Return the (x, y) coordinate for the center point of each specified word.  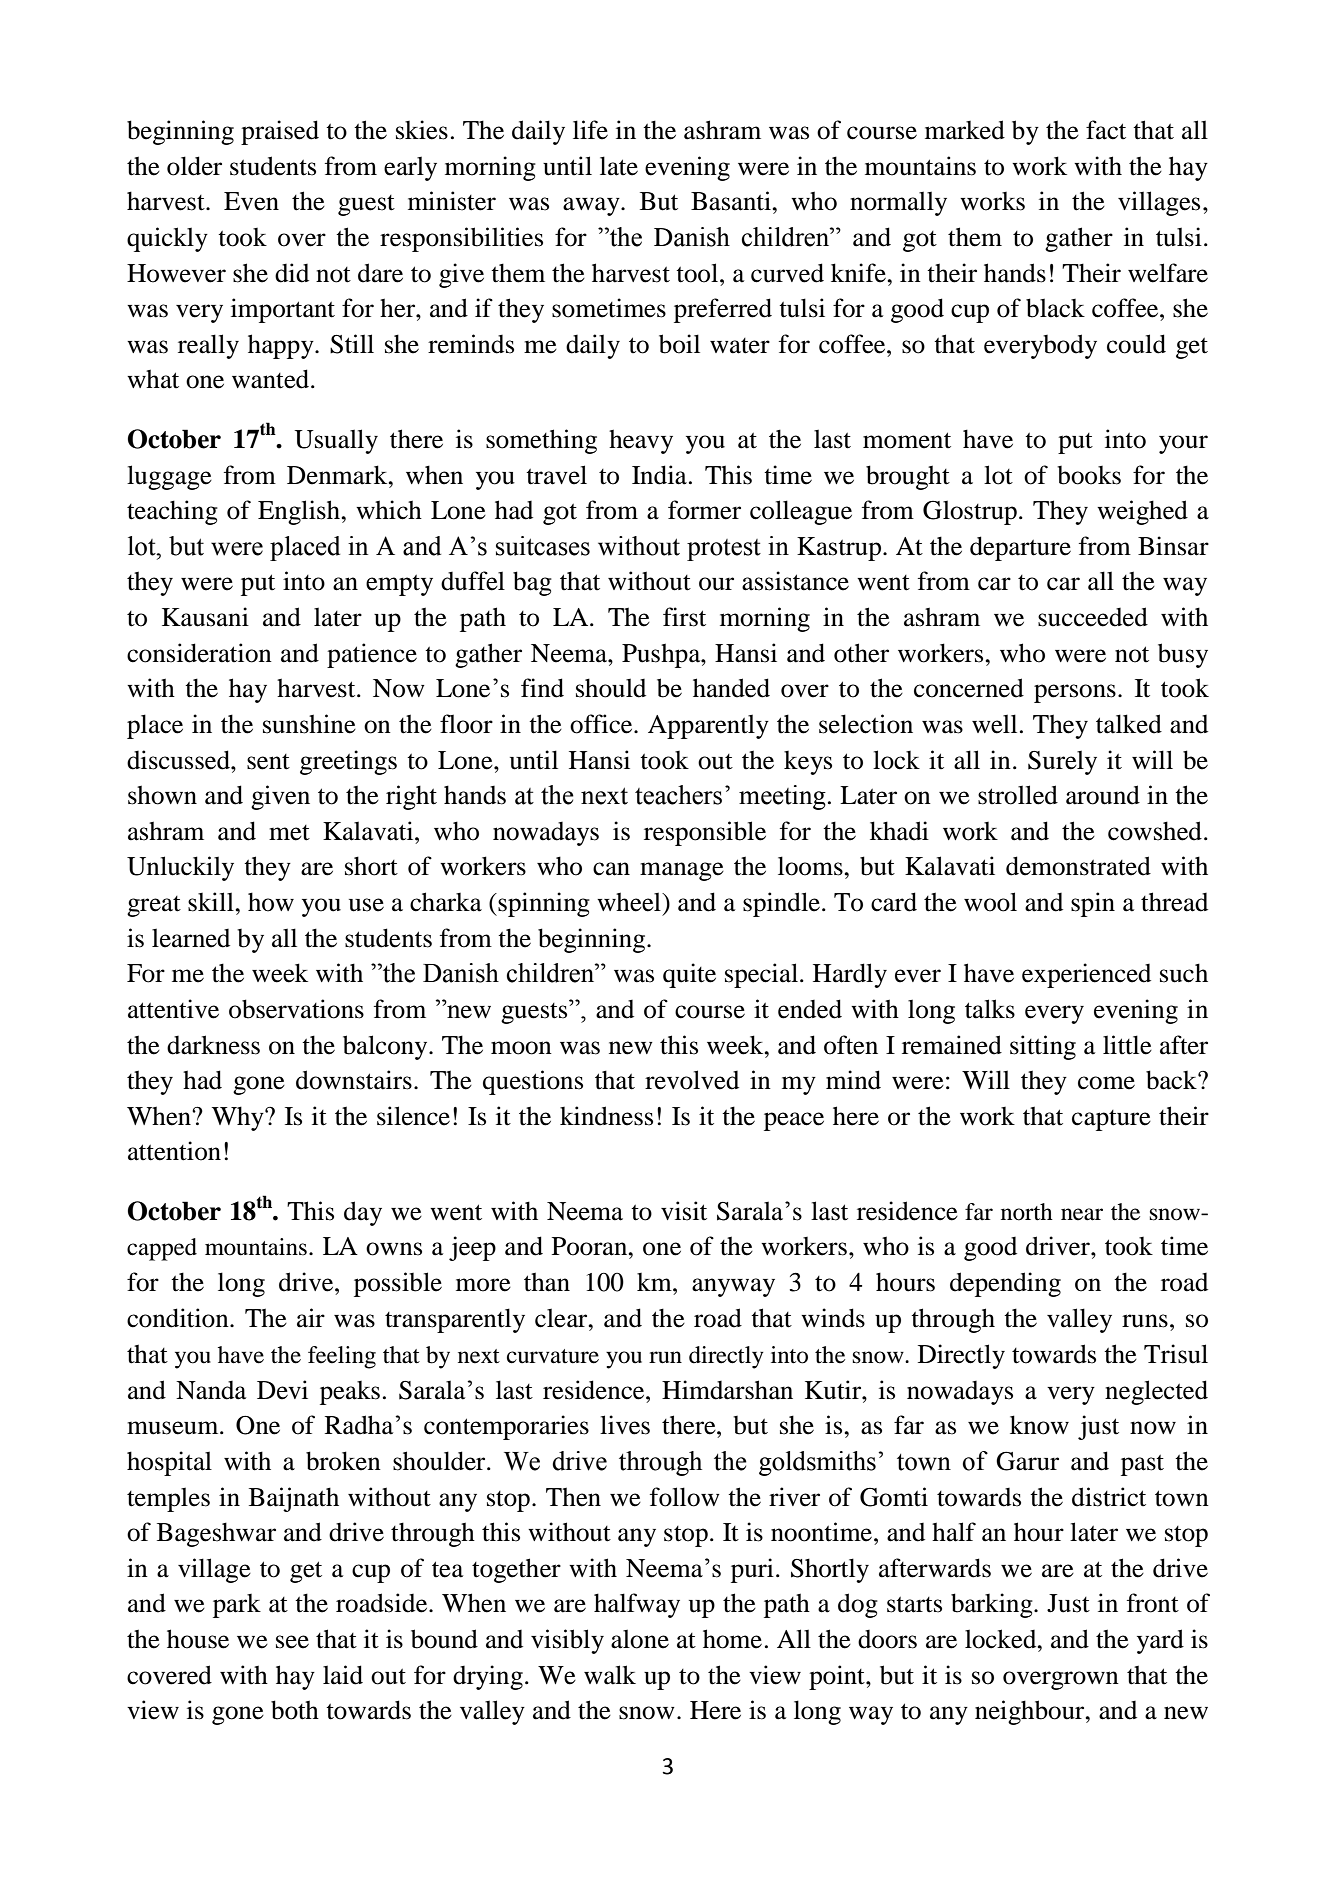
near (1082, 1214)
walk (610, 1675)
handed (731, 688)
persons (1075, 693)
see (292, 1642)
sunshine (309, 724)
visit (684, 1211)
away (592, 206)
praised (280, 132)
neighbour (1031, 1712)
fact (1106, 130)
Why (239, 1118)
